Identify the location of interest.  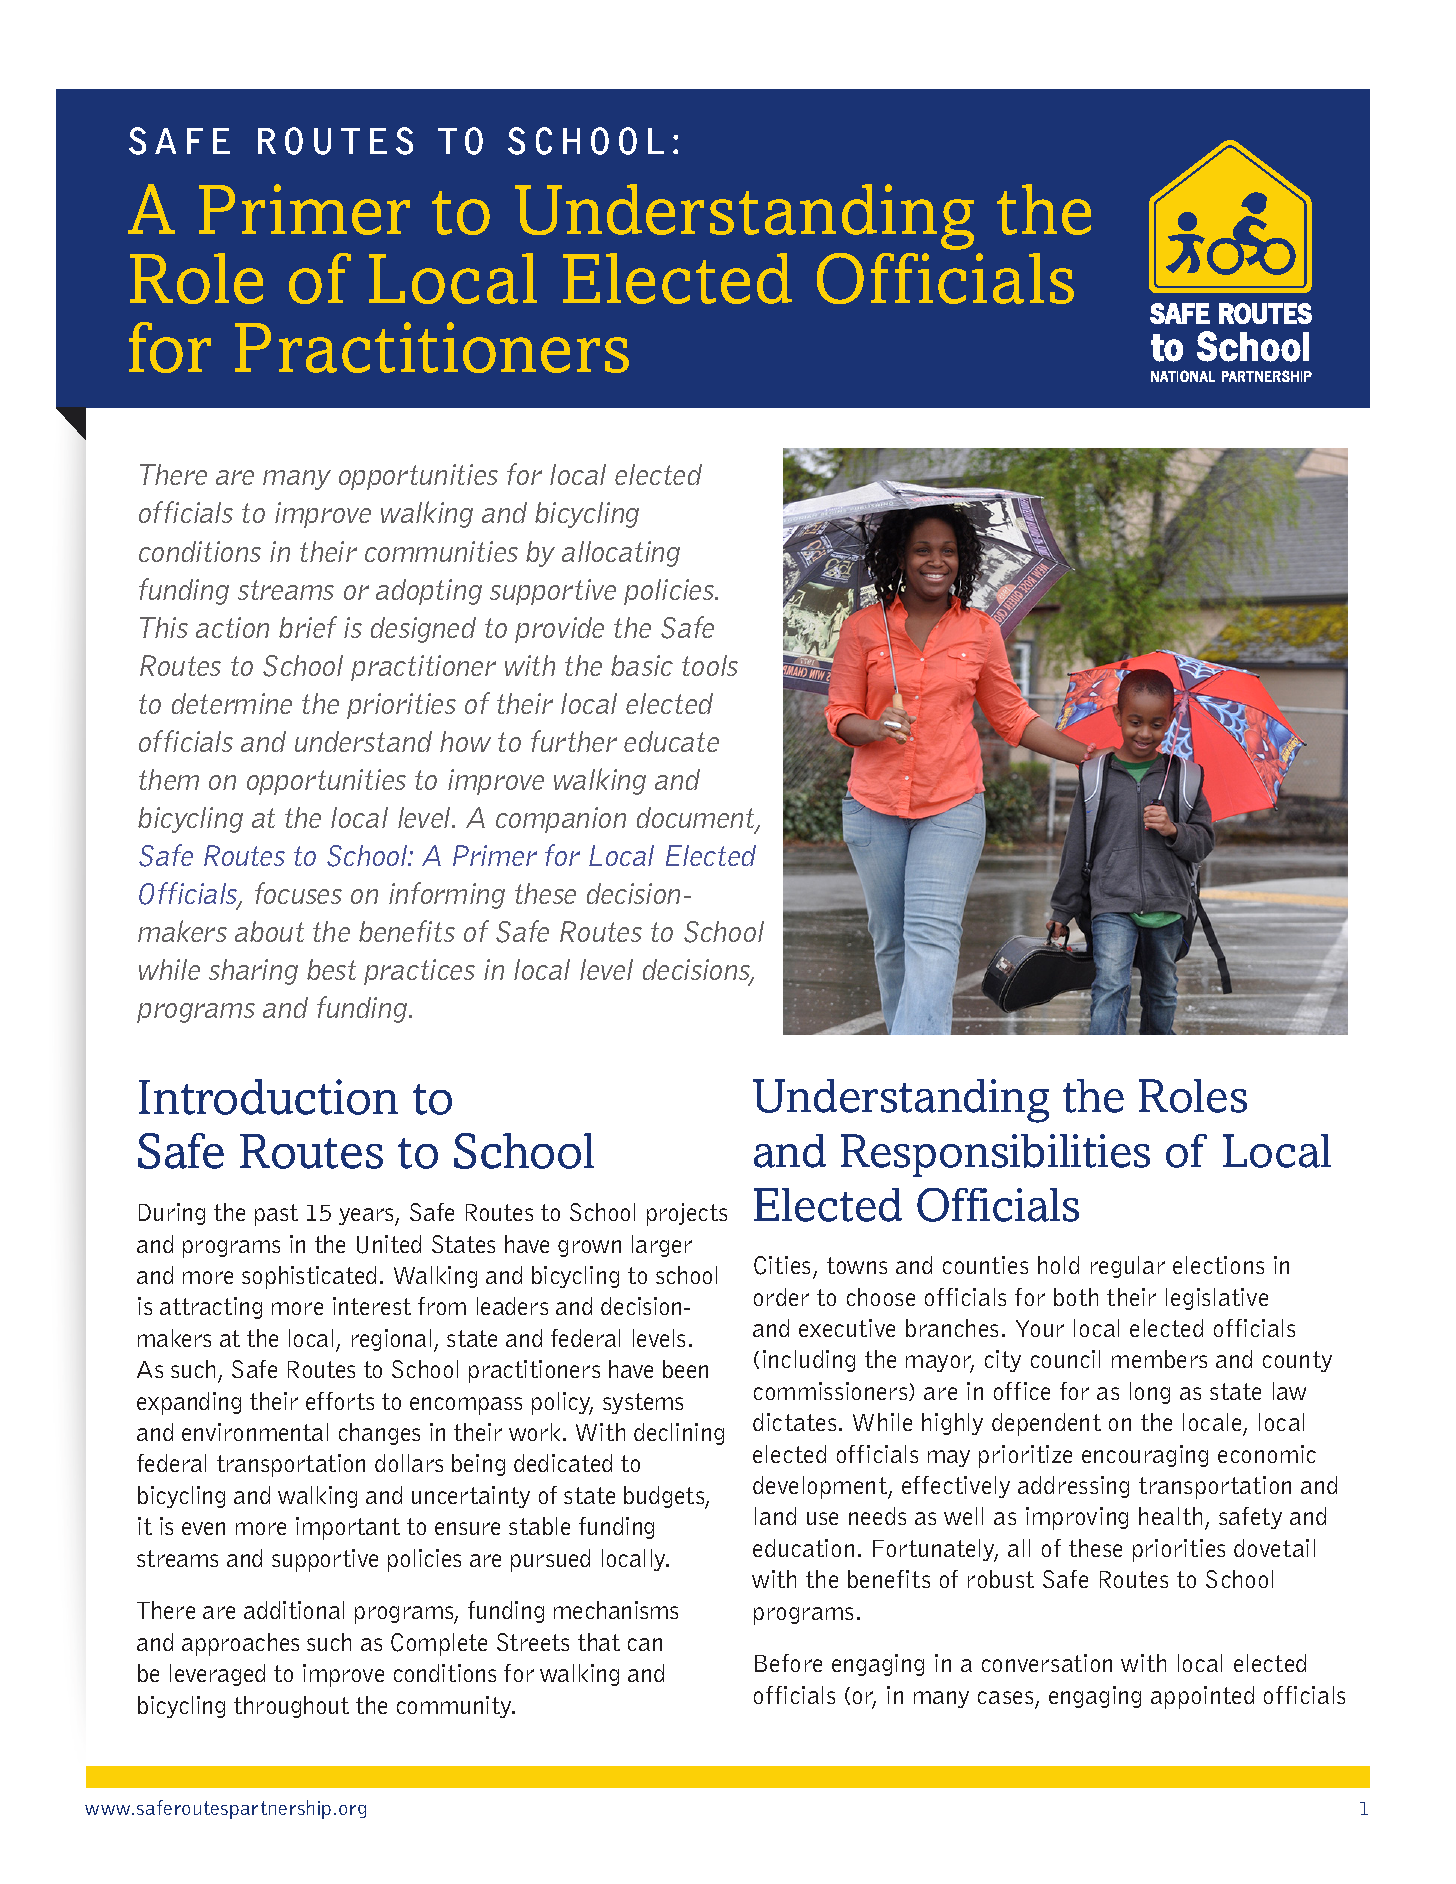
(372, 1306).
